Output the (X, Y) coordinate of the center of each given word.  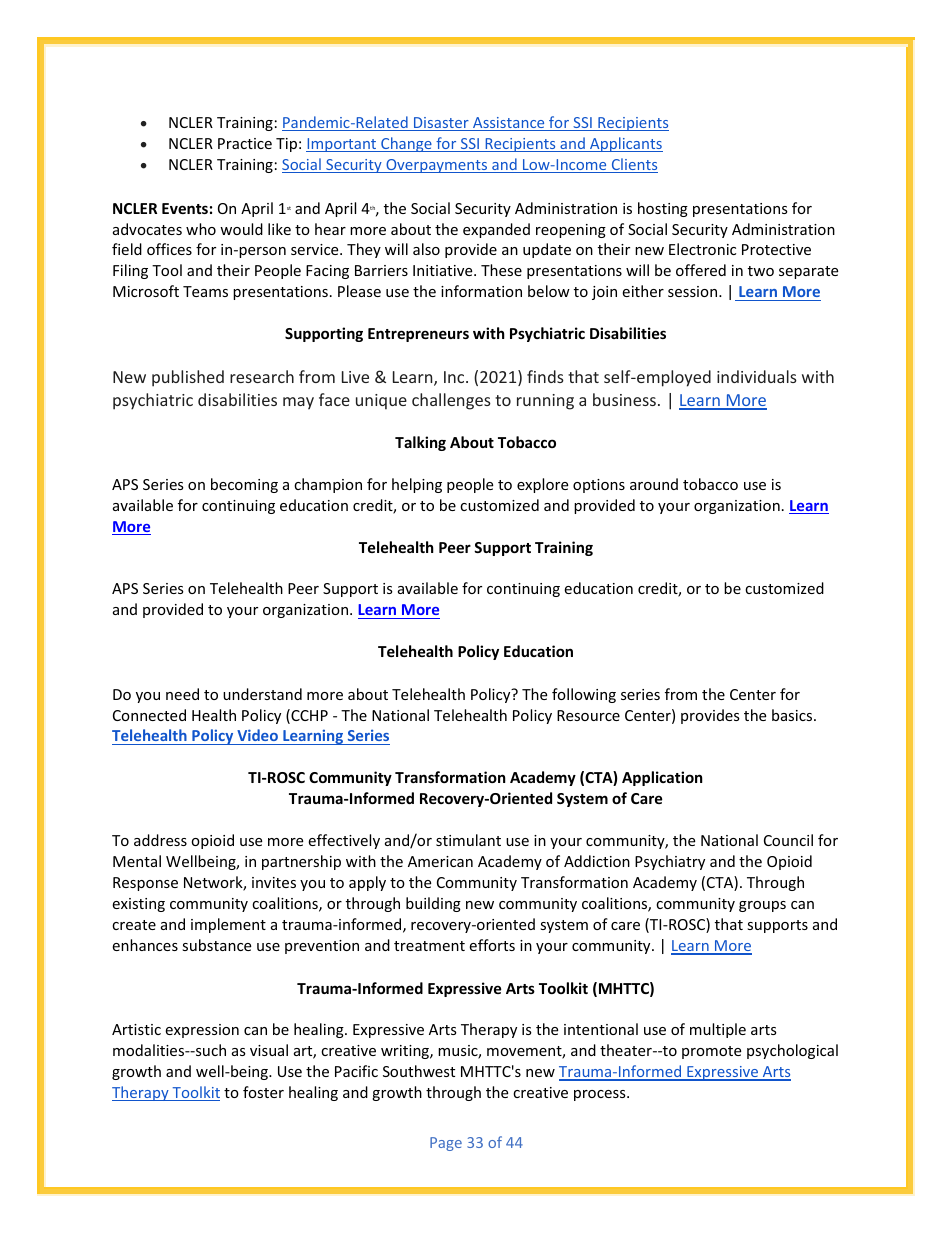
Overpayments (437, 166)
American (440, 861)
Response (145, 884)
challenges (451, 401)
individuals (757, 376)
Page (446, 1144)
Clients (633, 165)
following (584, 695)
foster (263, 1092)
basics (793, 715)
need (182, 694)
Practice (245, 143)
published (188, 378)
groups (762, 906)
